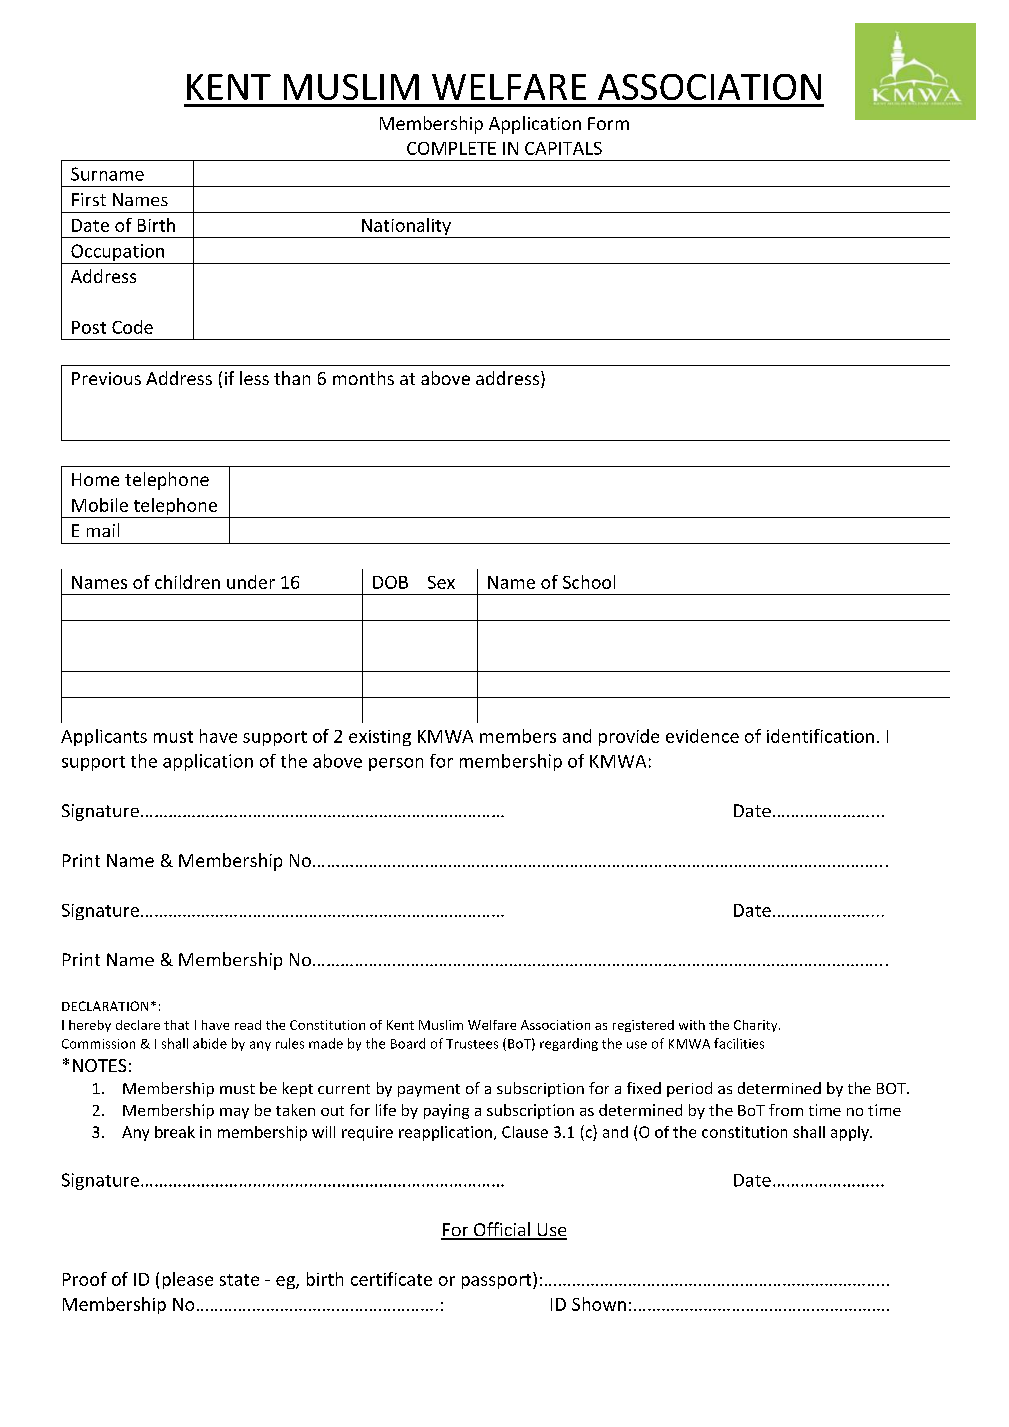  I want to click on First, so click(89, 199).
